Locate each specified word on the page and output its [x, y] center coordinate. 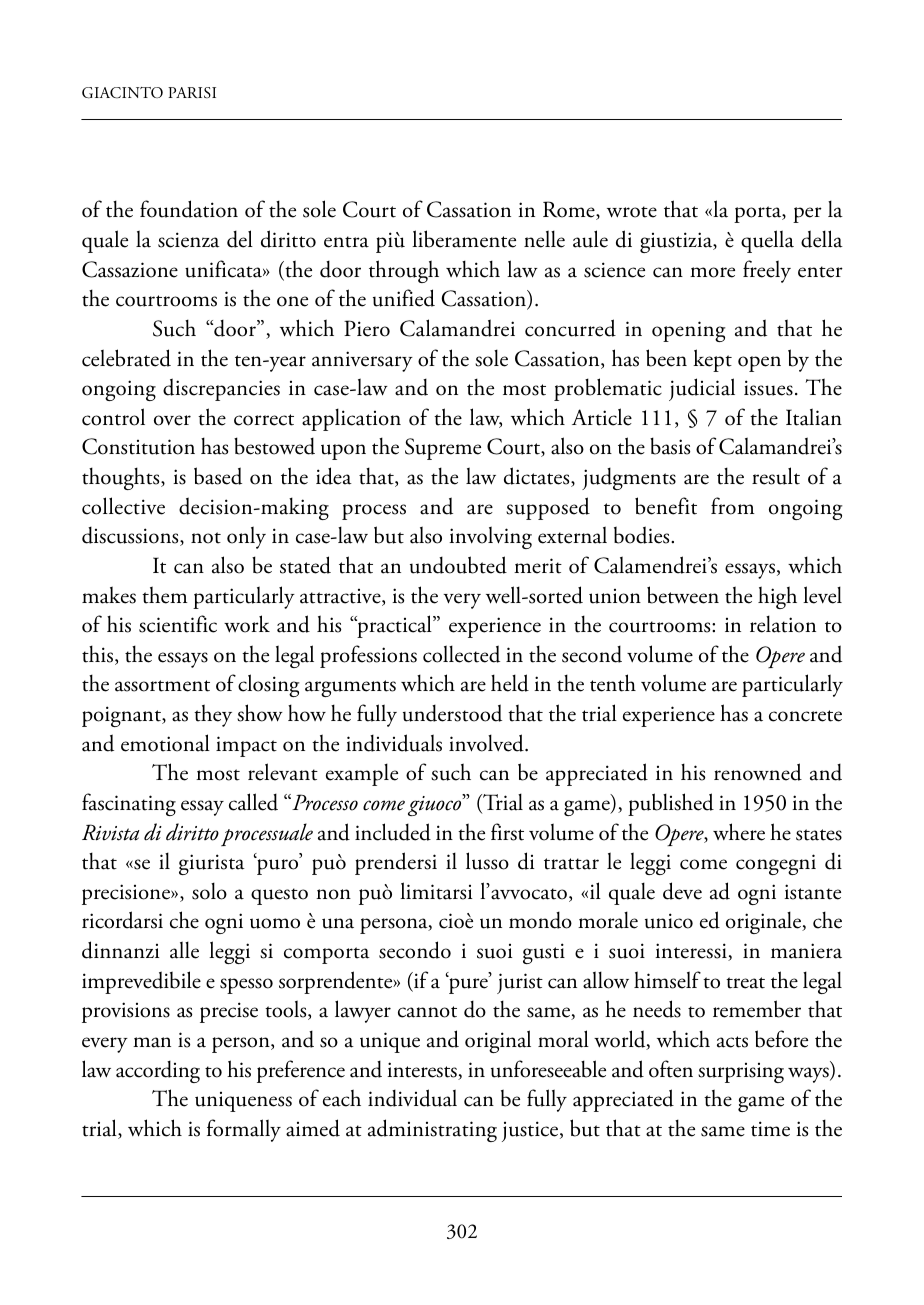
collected [461, 654]
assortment [162, 686]
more [712, 272]
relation [783, 624]
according [158, 1071]
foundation [189, 209]
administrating [432, 1130]
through [404, 271]
